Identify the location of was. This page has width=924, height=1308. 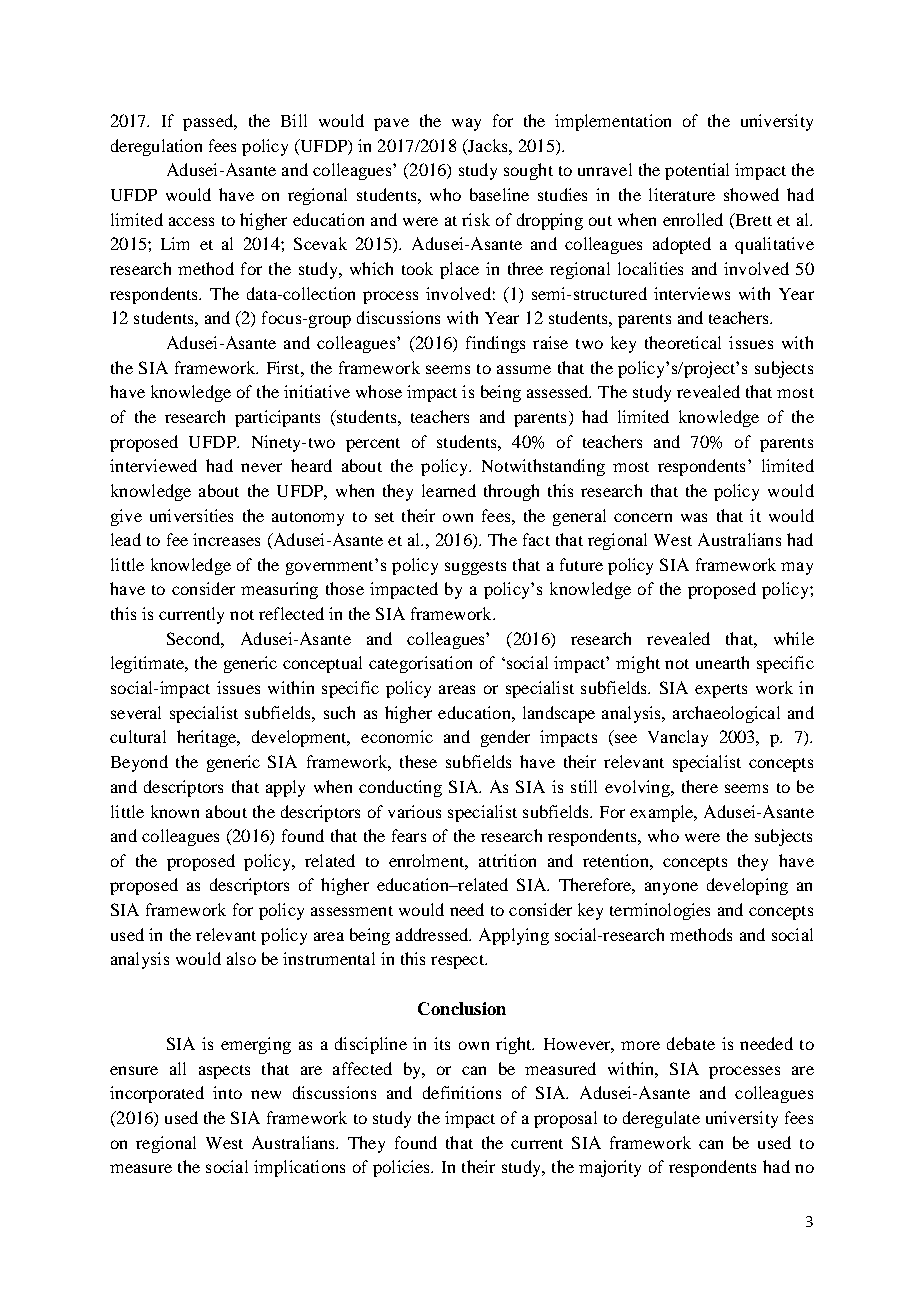
(694, 517).
